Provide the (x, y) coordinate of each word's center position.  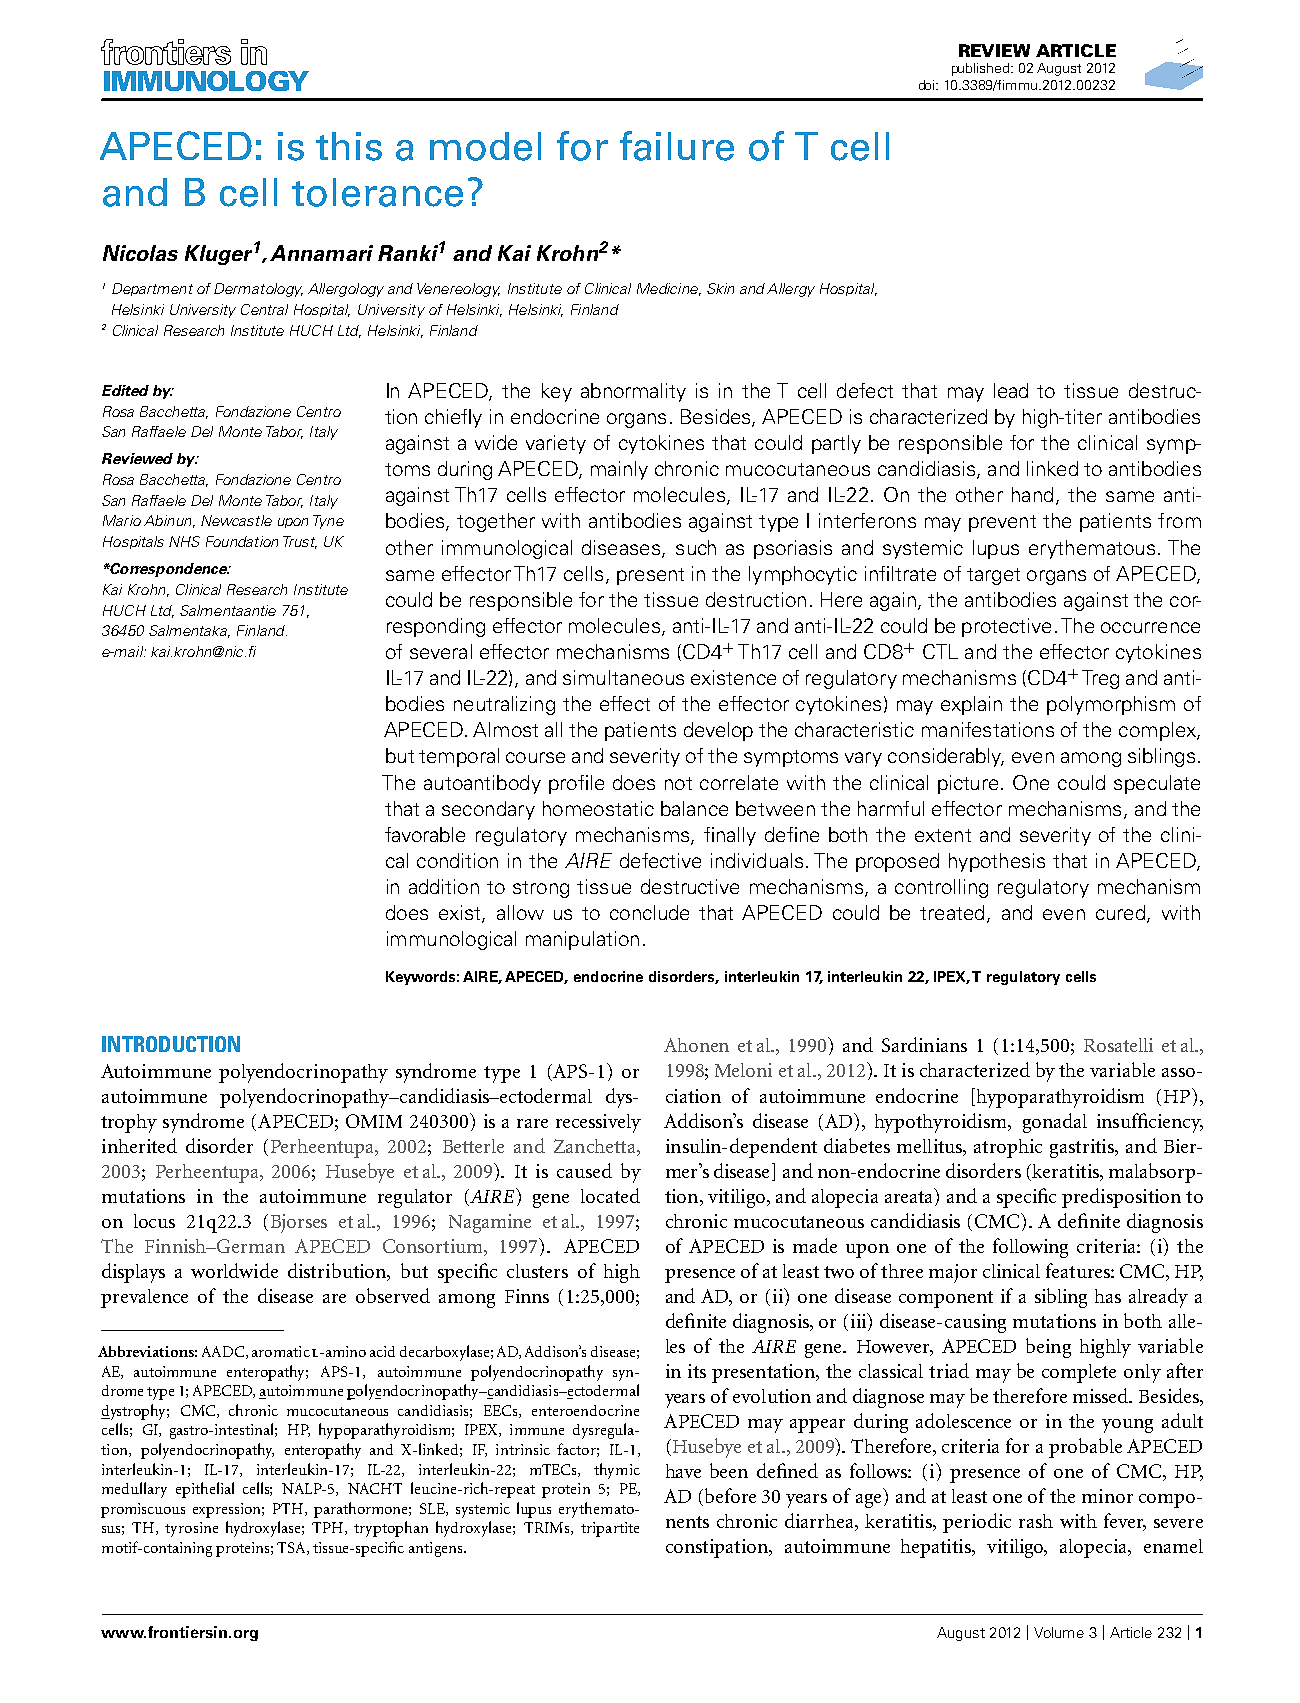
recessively (598, 1123)
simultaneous (623, 677)
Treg (1100, 679)
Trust (300, 542)
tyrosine (191, 1529)
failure (677, 146)
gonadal (1055, 1123)
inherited (139, 1145)
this (349, 146)
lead (1011, 390)
